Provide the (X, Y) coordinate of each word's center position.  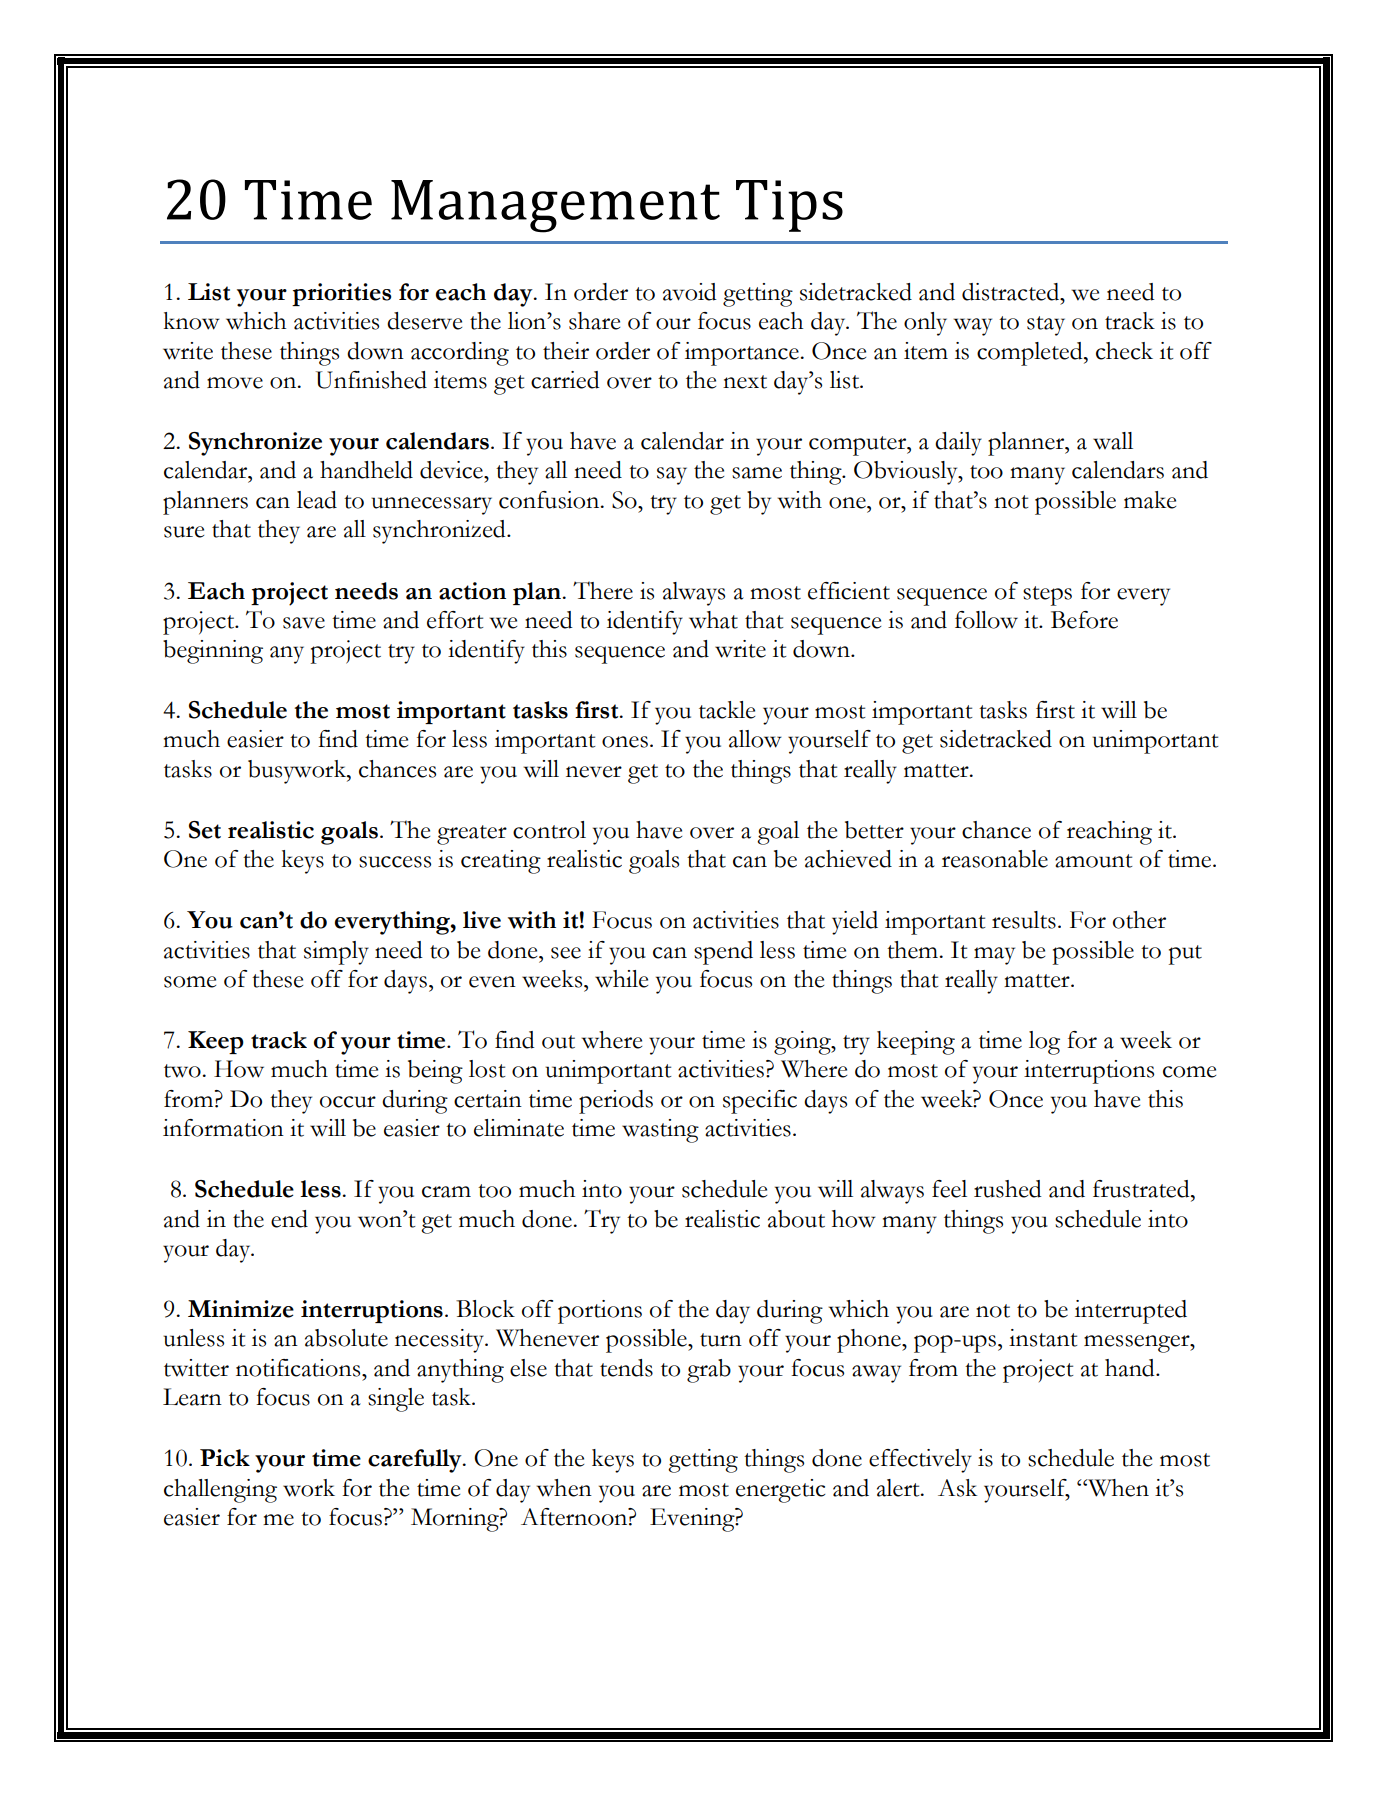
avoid (690, 292)
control (549, 830)
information (223, 1128)
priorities (341, 294)
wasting (660, 1131)
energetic (780, 1491)
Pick (225, 1458)
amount (1093, 861)
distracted (1012, 292)
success (395, 862)
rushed (1008, 1189)
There (603, 590)
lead (317, 500)
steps (1047, 596)
